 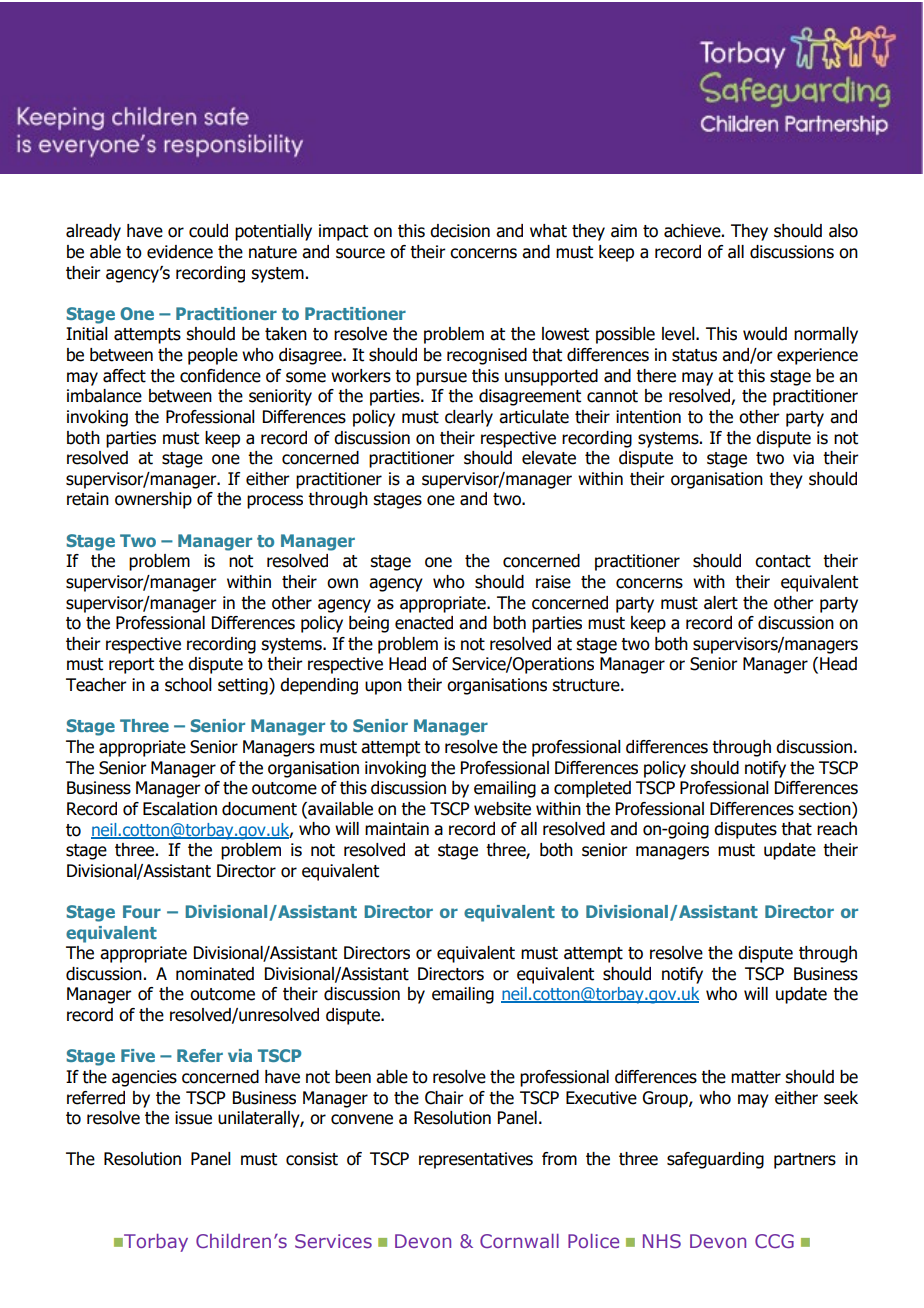 I want to click on evidence, so click(x=180, y=252).
